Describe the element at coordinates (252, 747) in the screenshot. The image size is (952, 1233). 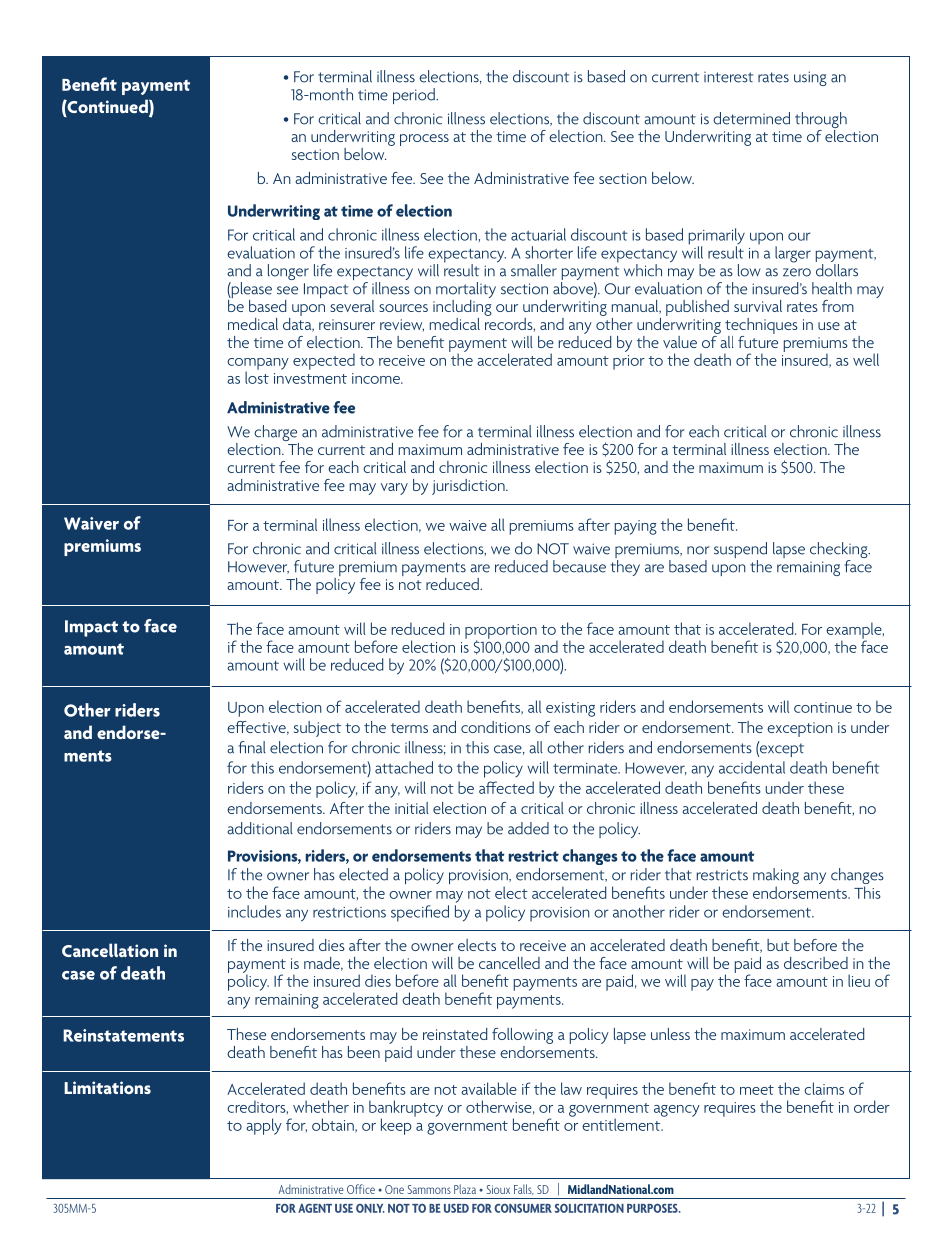
I see `final` at that location.
